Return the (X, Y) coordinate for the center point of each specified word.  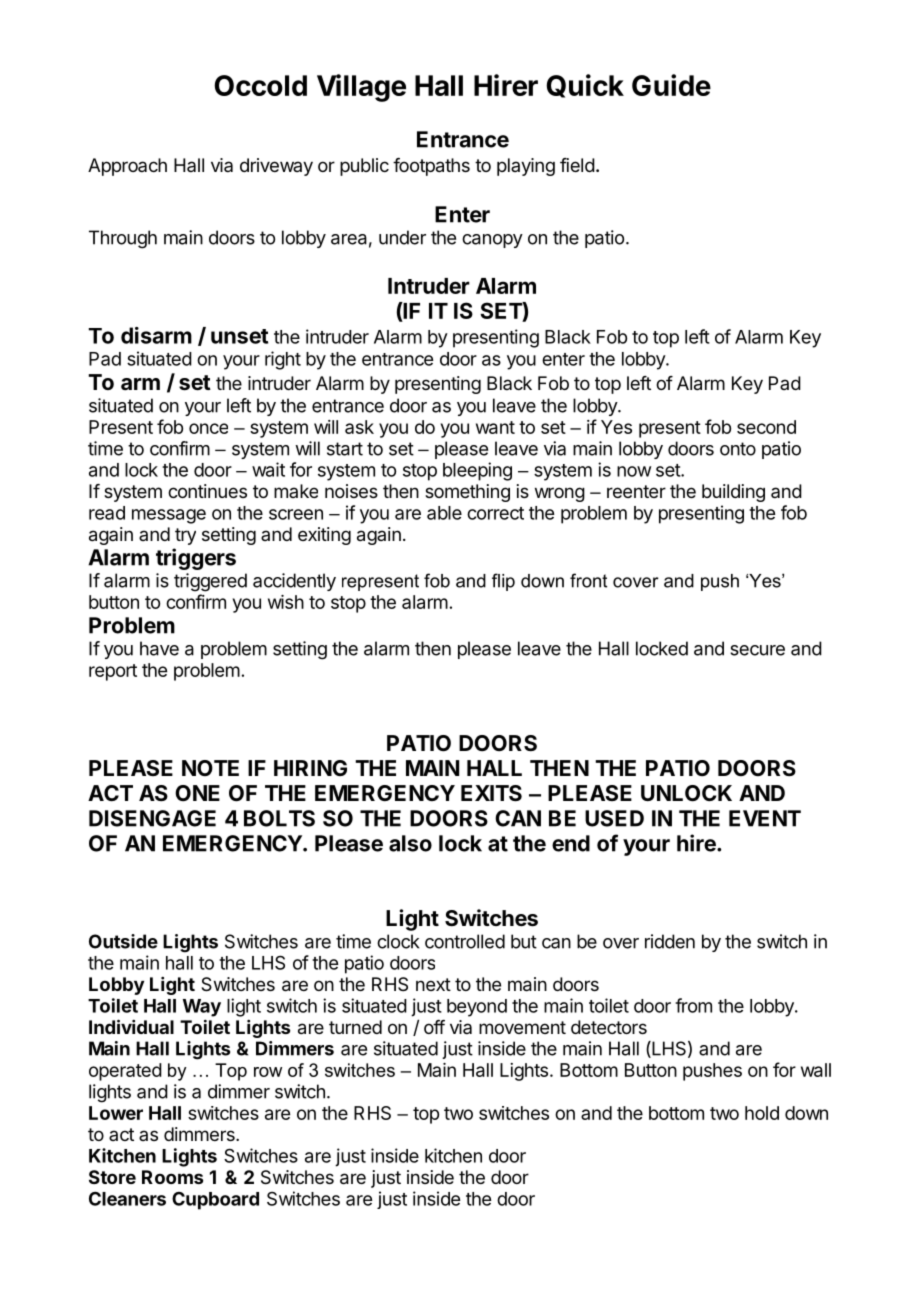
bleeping (477, 471)
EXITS (491, 793)
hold (762, 1113)
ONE (197, 793)
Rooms (172, 1177)
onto (738, 449)
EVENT (765, 818)
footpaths (431, 167)
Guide (671, 85)
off (434, 1027)
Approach (127, 167)
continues (207, 491)
